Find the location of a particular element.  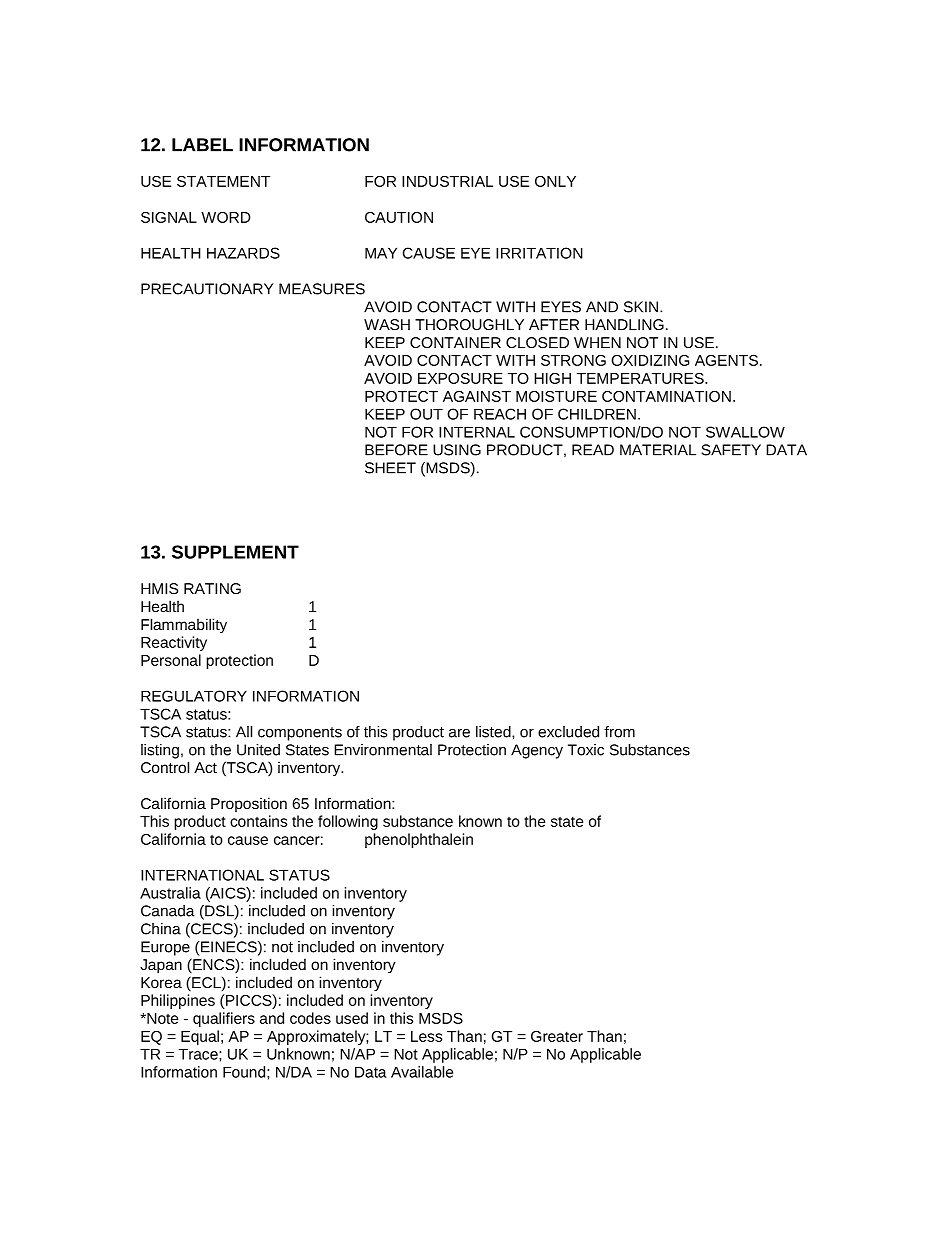

LABEL is located at coordinates (202, 145).
